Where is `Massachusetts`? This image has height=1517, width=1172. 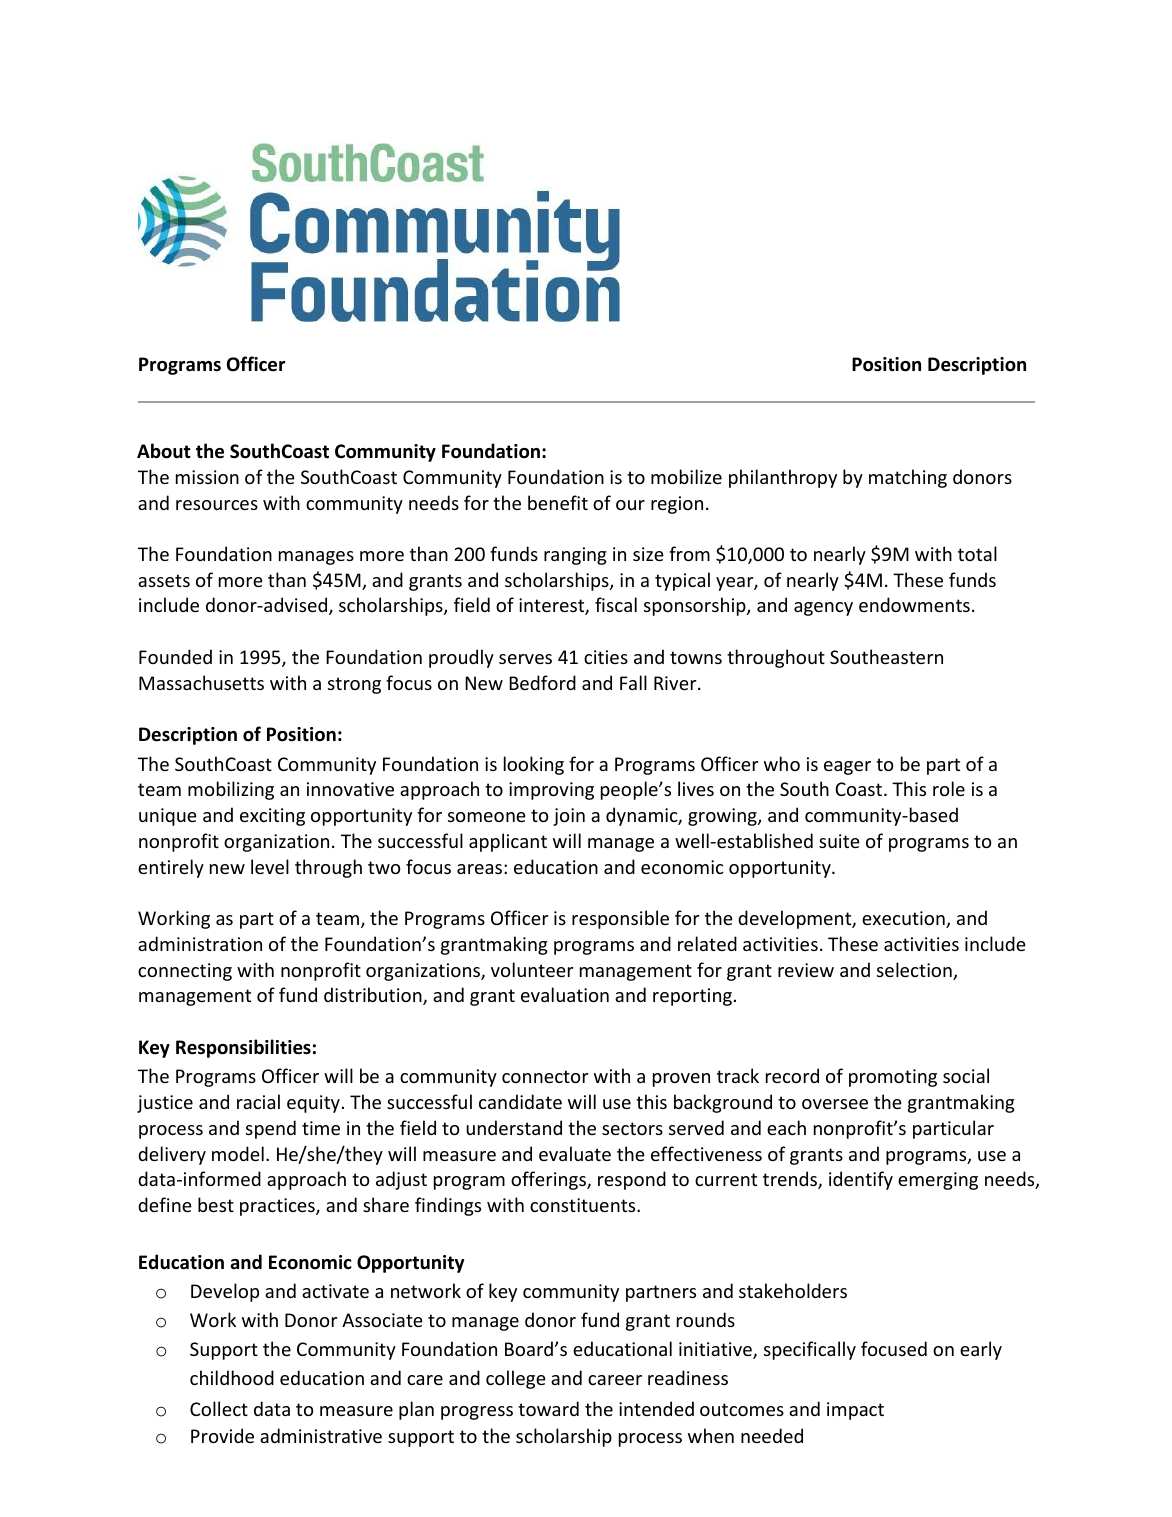 Massachusetts is located at coordinates (201, 682).
